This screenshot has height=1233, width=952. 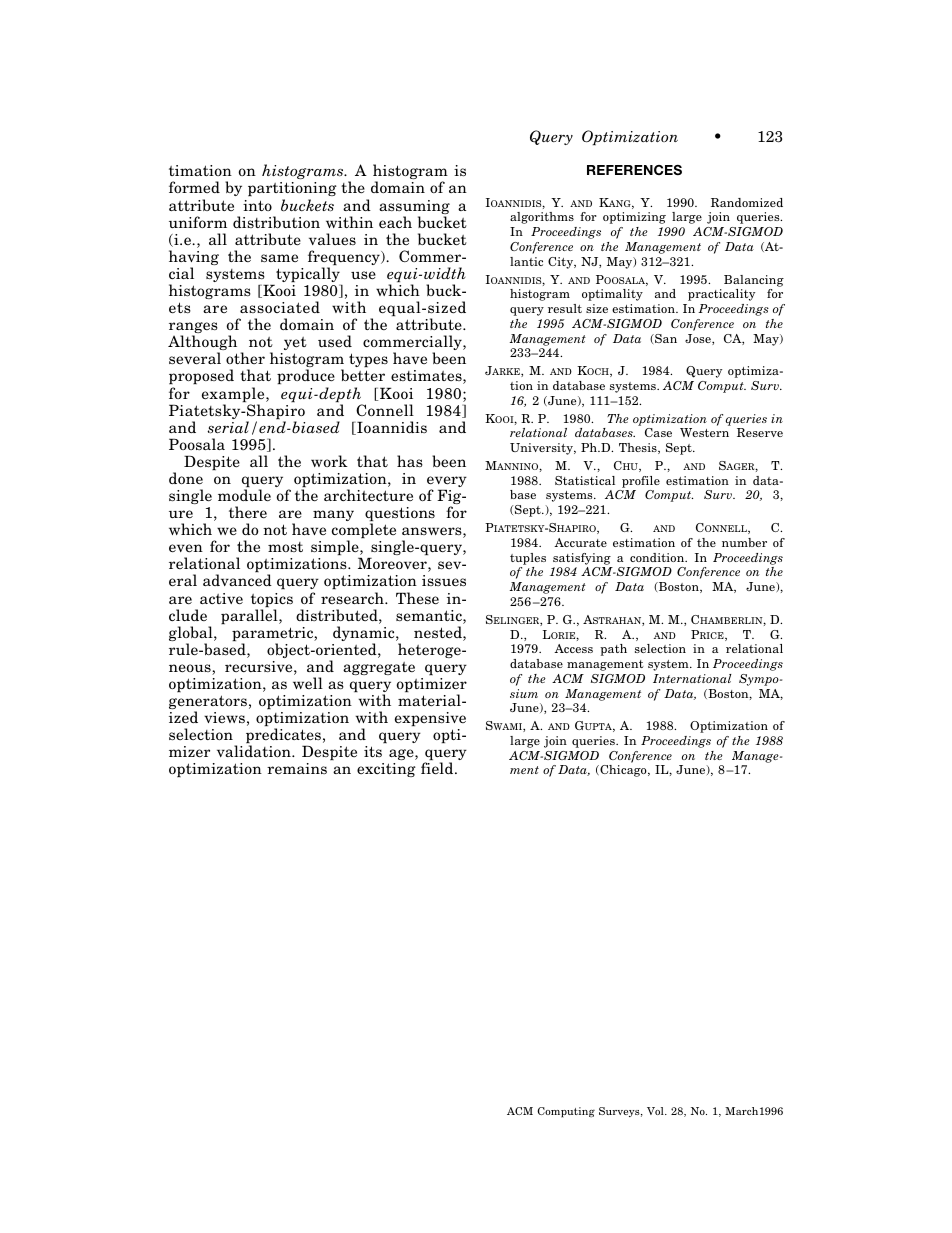 What do you see at coordinates (386, 770) in the screenshot?
I see `exciting` at bounding box center [386, 770].
